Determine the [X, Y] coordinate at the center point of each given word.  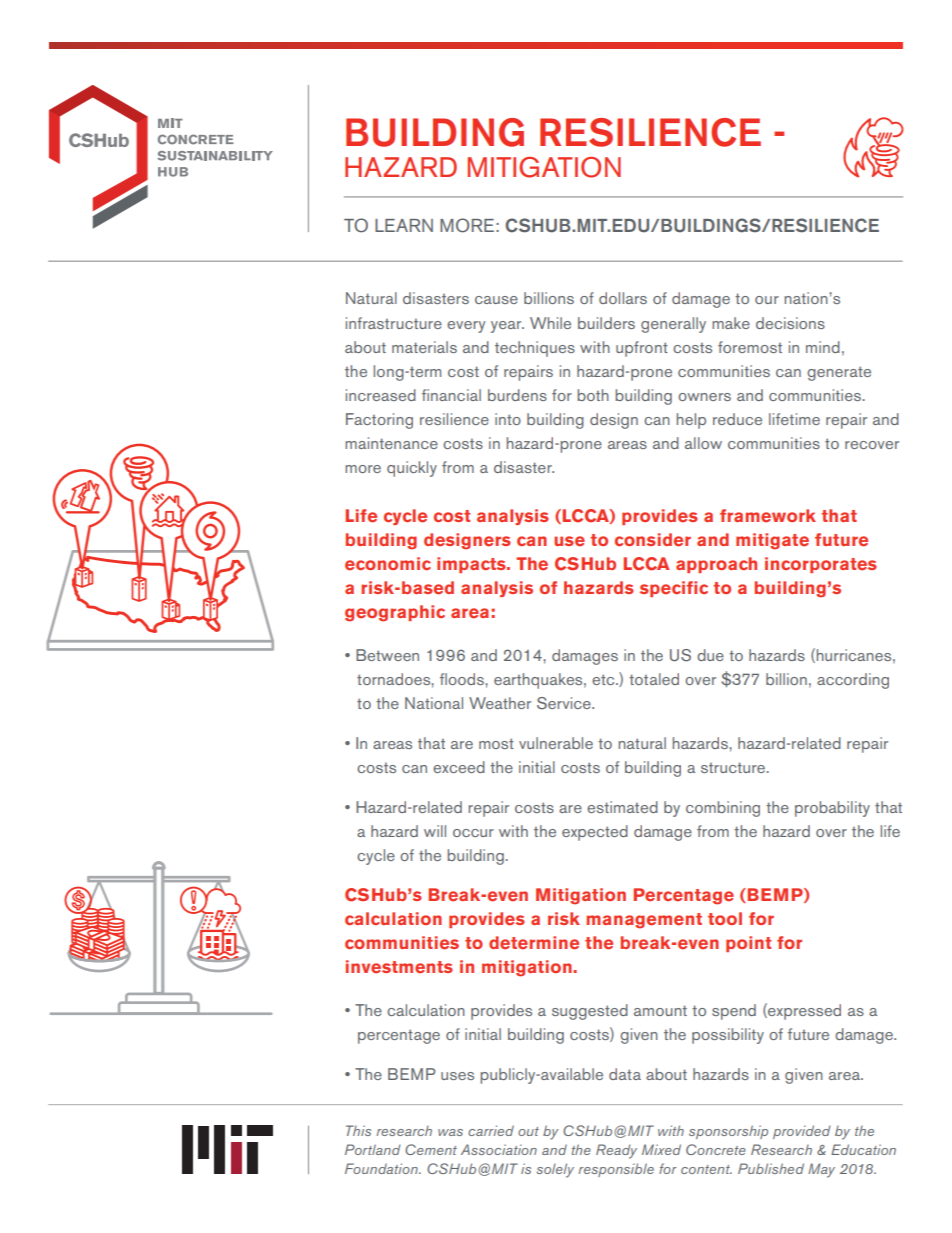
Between [387, 655]
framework [768, 516]
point [748, 944]
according [853, 681]
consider [653, 540]
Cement [431, 1149]
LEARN [404, 225]
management [644, 921]
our [767, 300]
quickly [412, 469]
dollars [623, 298]
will [435, 831]
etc [604, 679]
